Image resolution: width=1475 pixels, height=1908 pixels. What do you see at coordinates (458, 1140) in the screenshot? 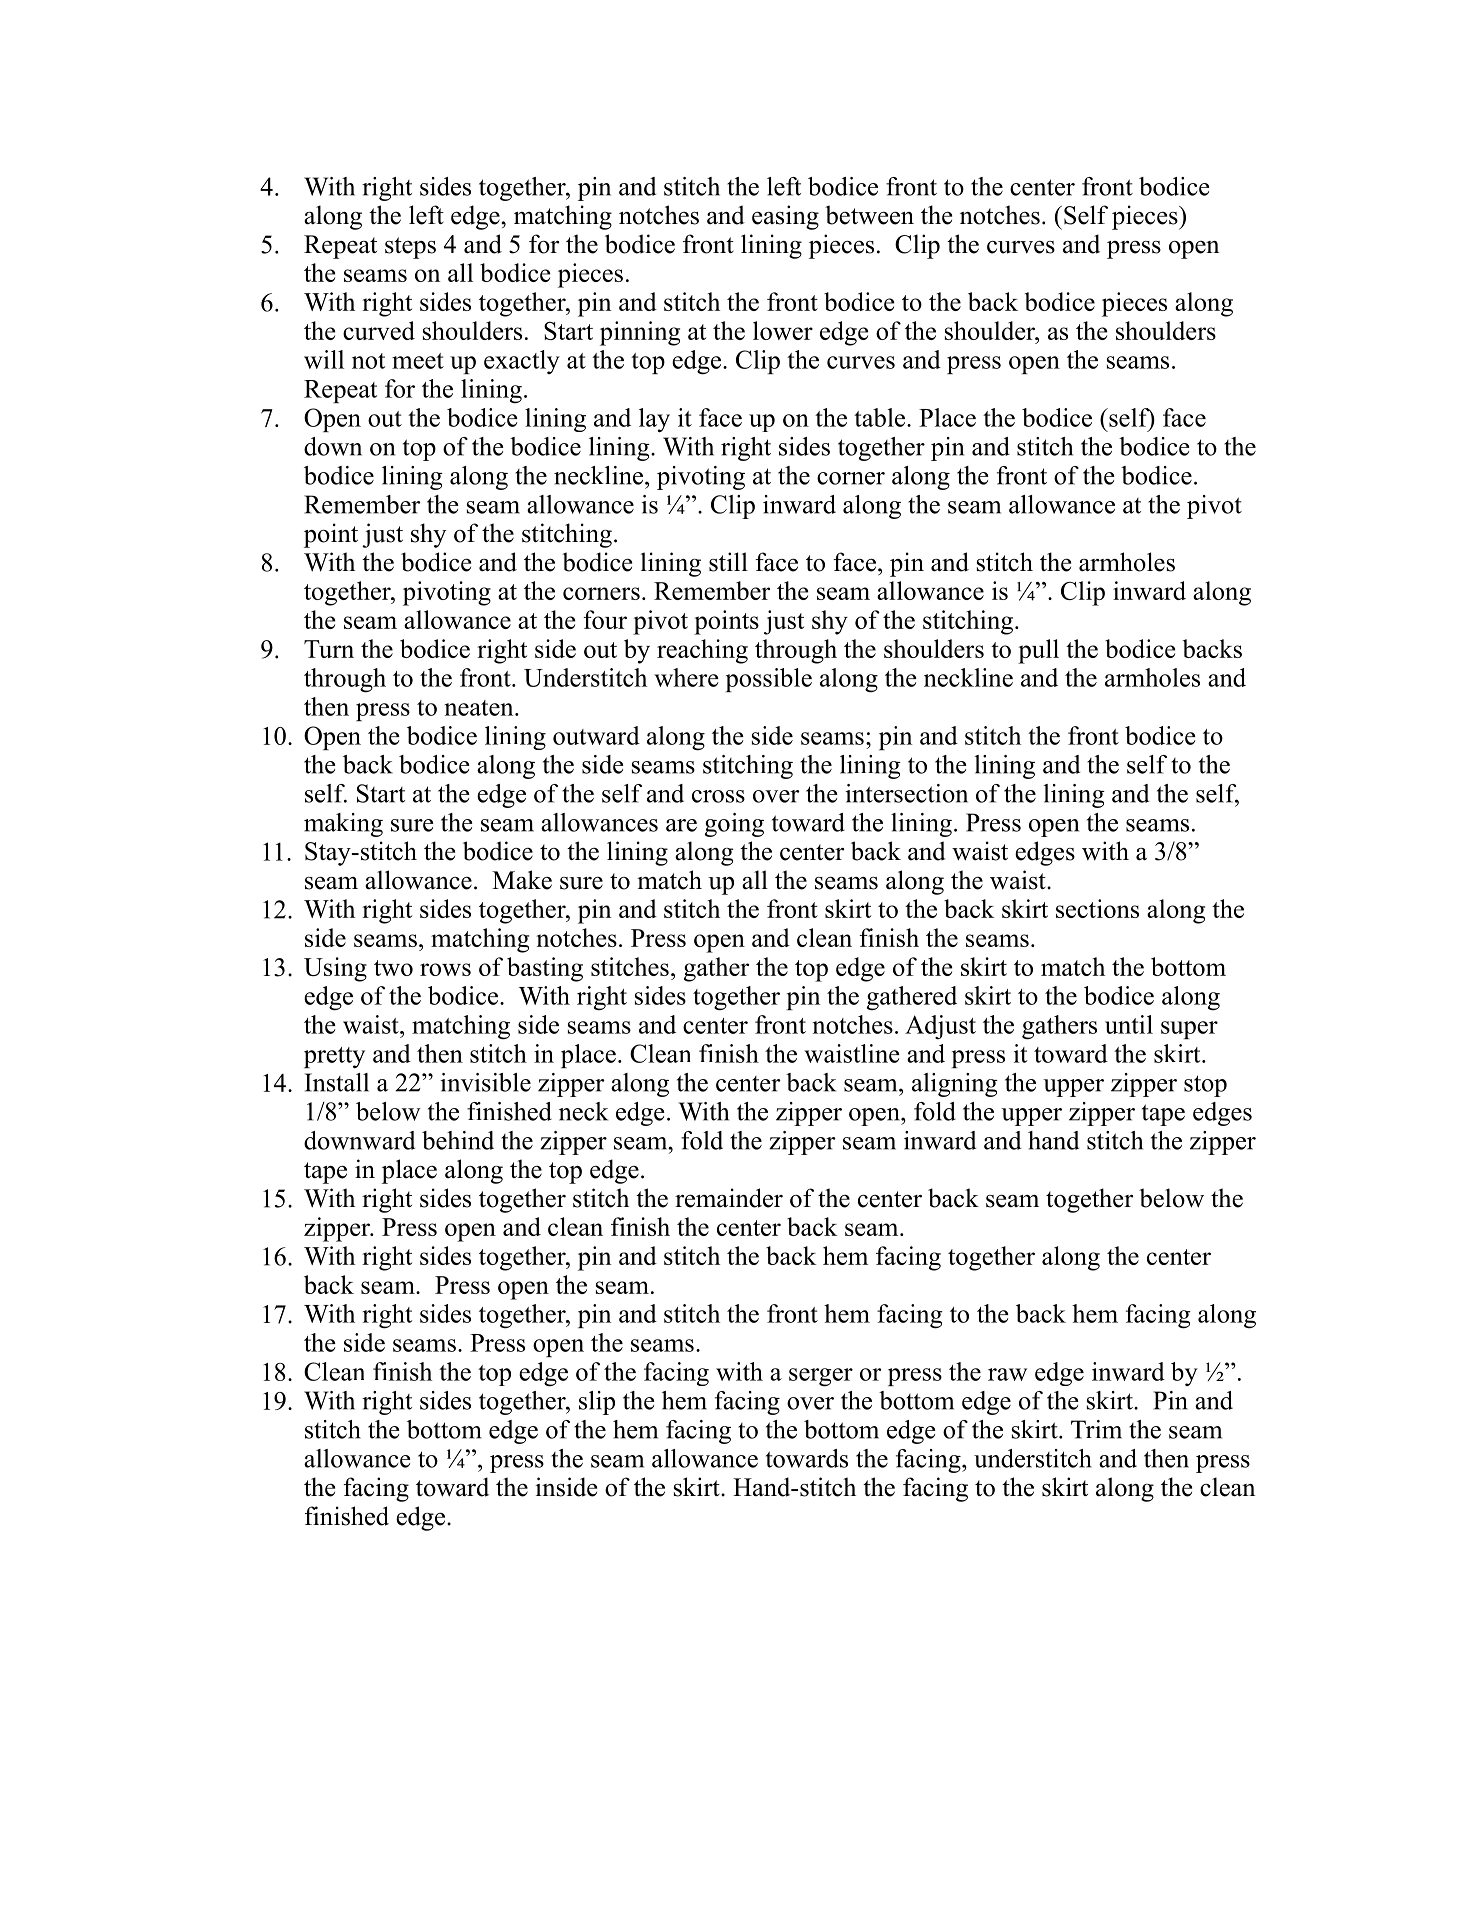
I see `behind` at bounding box center [458, 1140].
